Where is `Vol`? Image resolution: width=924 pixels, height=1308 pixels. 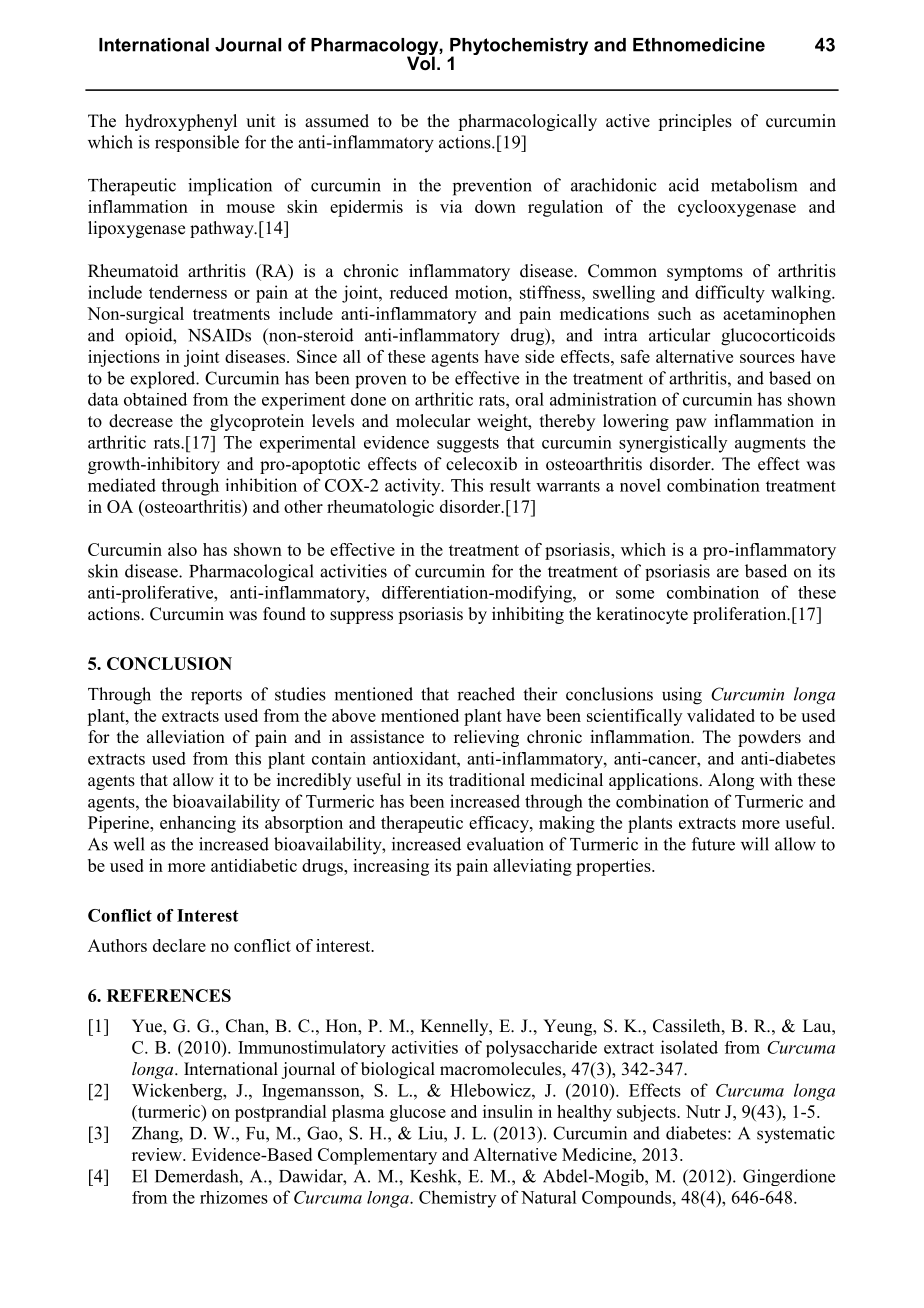 Vol is located at coordinates (421, 62).
